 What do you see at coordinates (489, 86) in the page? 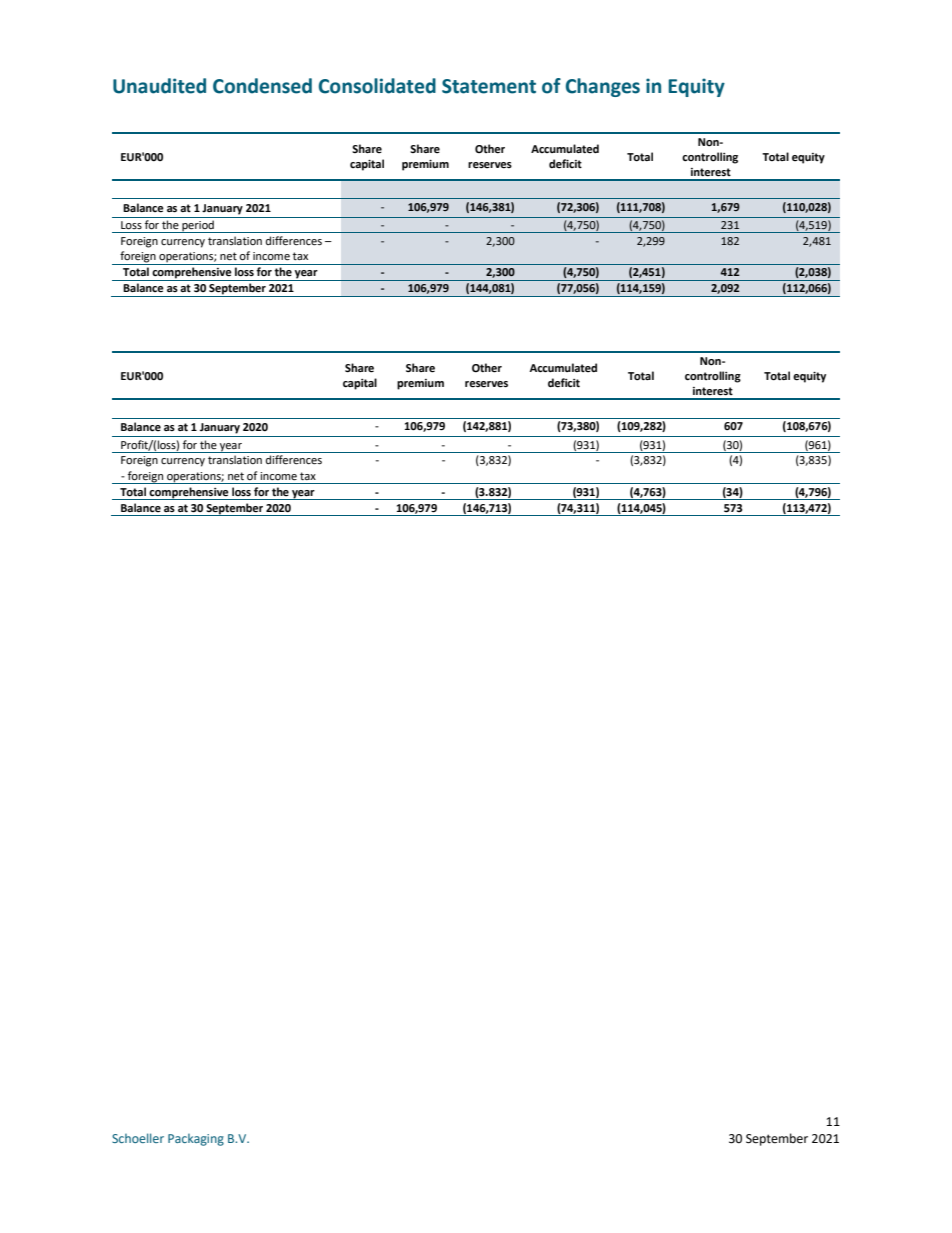
I see `Statement` at bounding box center [489, 86].
